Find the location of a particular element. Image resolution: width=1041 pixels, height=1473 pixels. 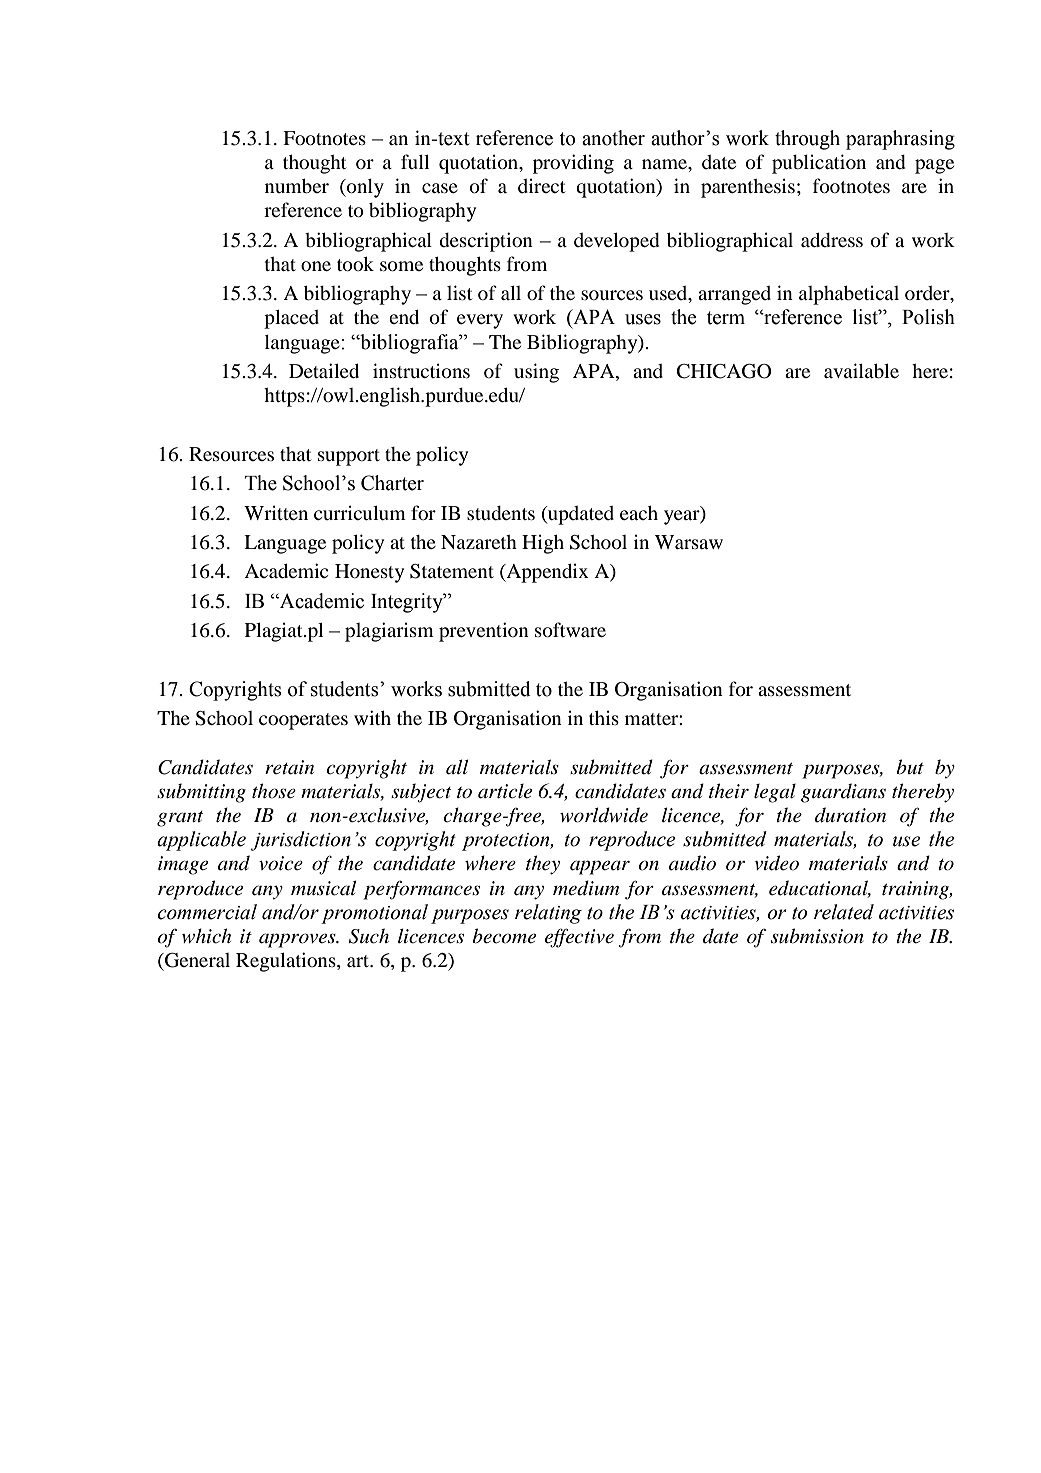

High is located at coordinates (543, 544).
